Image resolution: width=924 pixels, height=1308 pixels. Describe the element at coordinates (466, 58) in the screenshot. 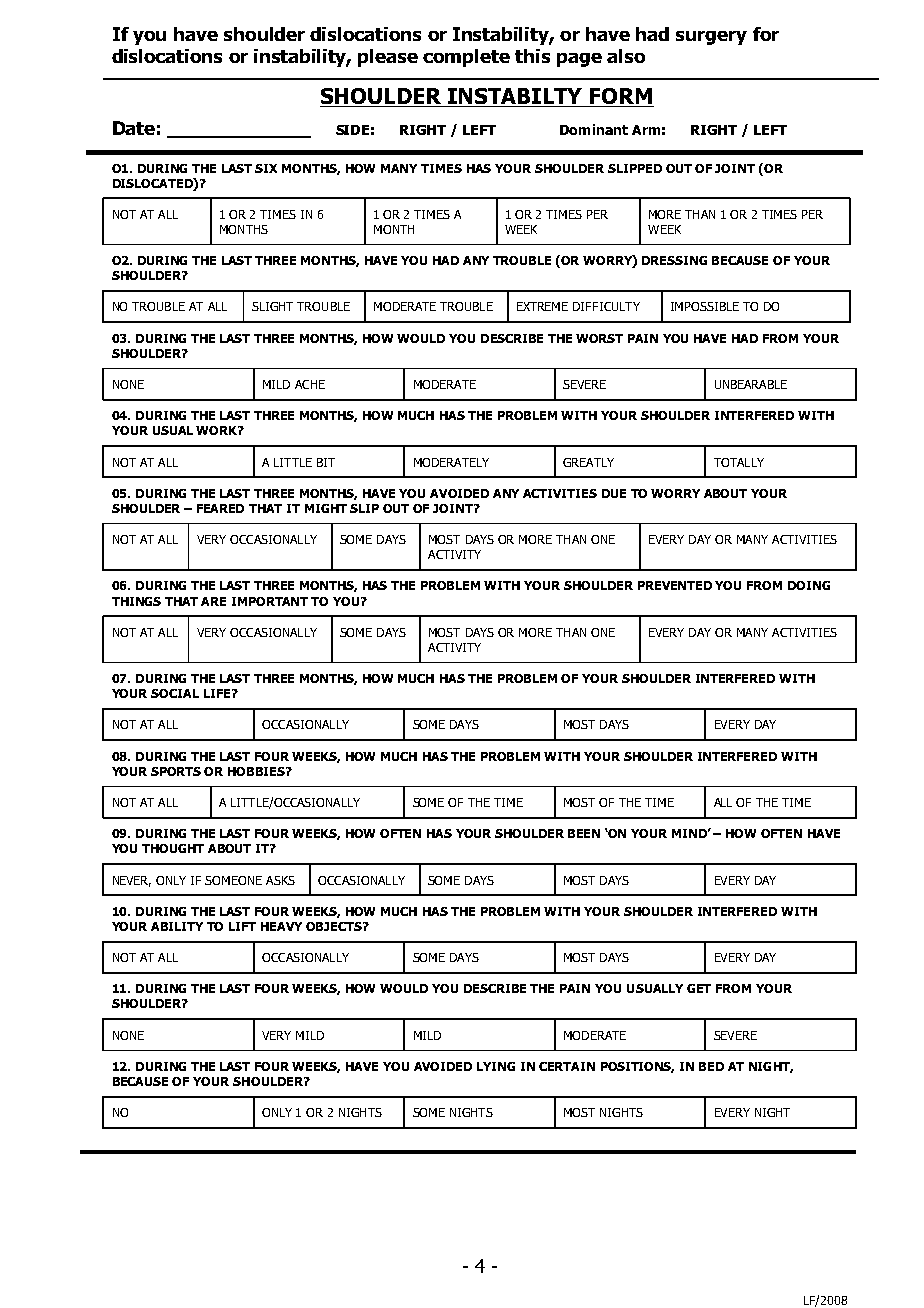

I see `complete` at that location.
